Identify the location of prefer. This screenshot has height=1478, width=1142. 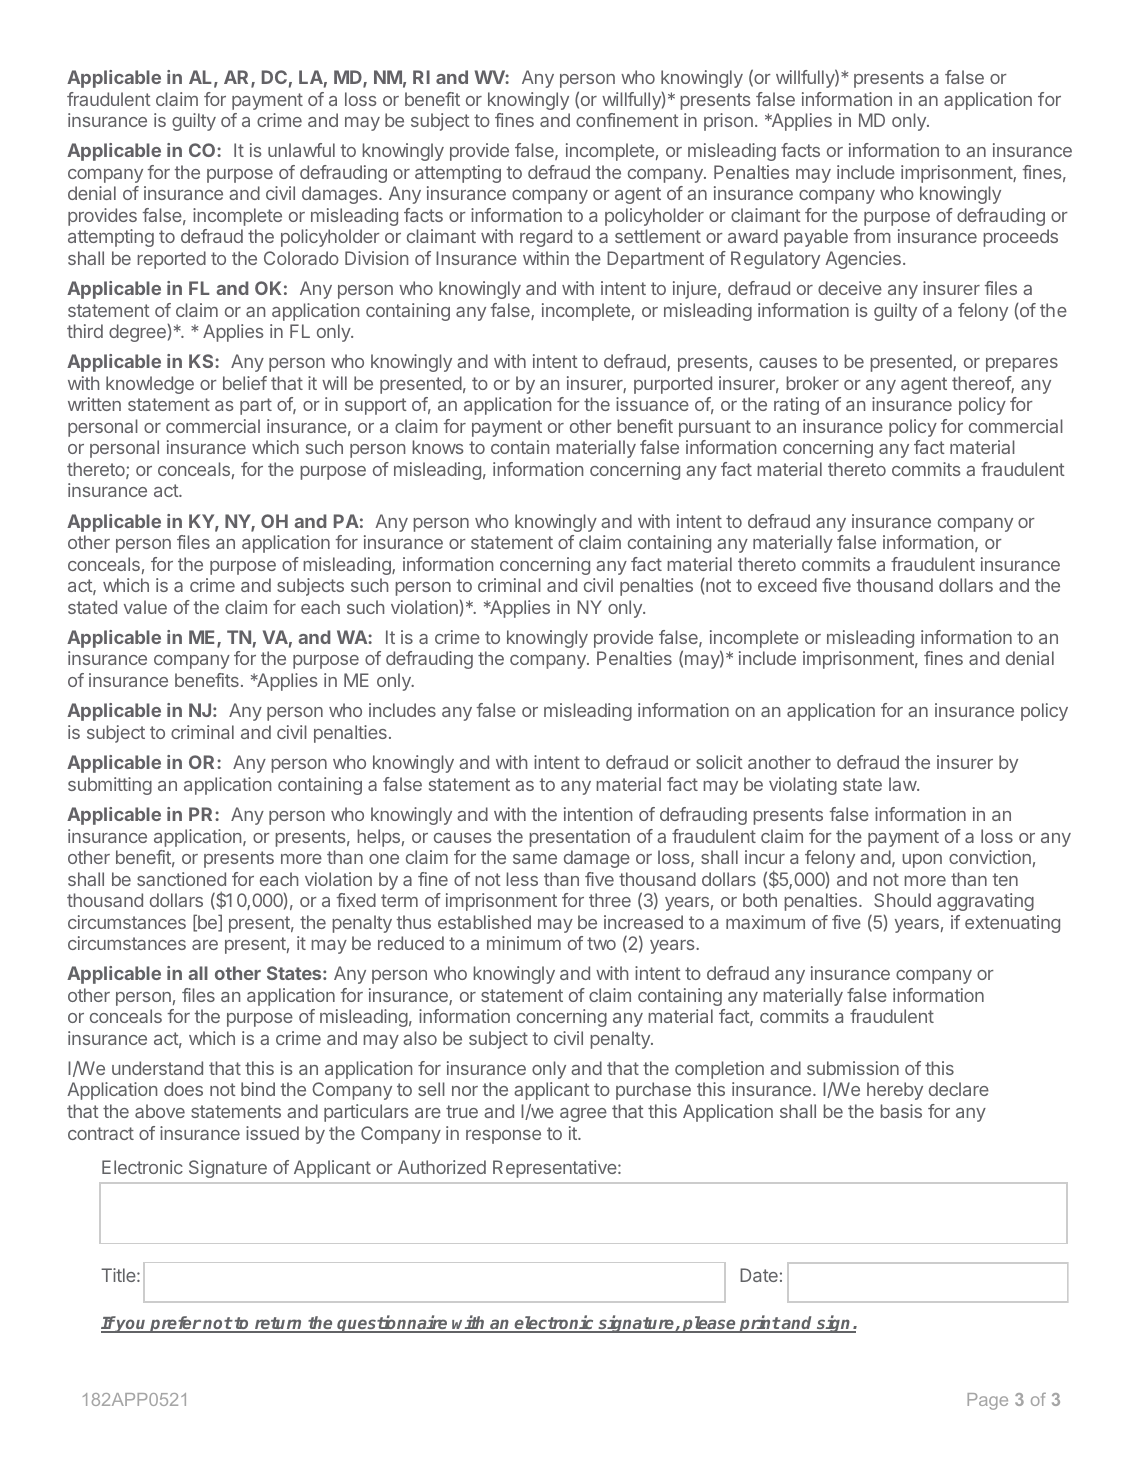
(175, 1324).
